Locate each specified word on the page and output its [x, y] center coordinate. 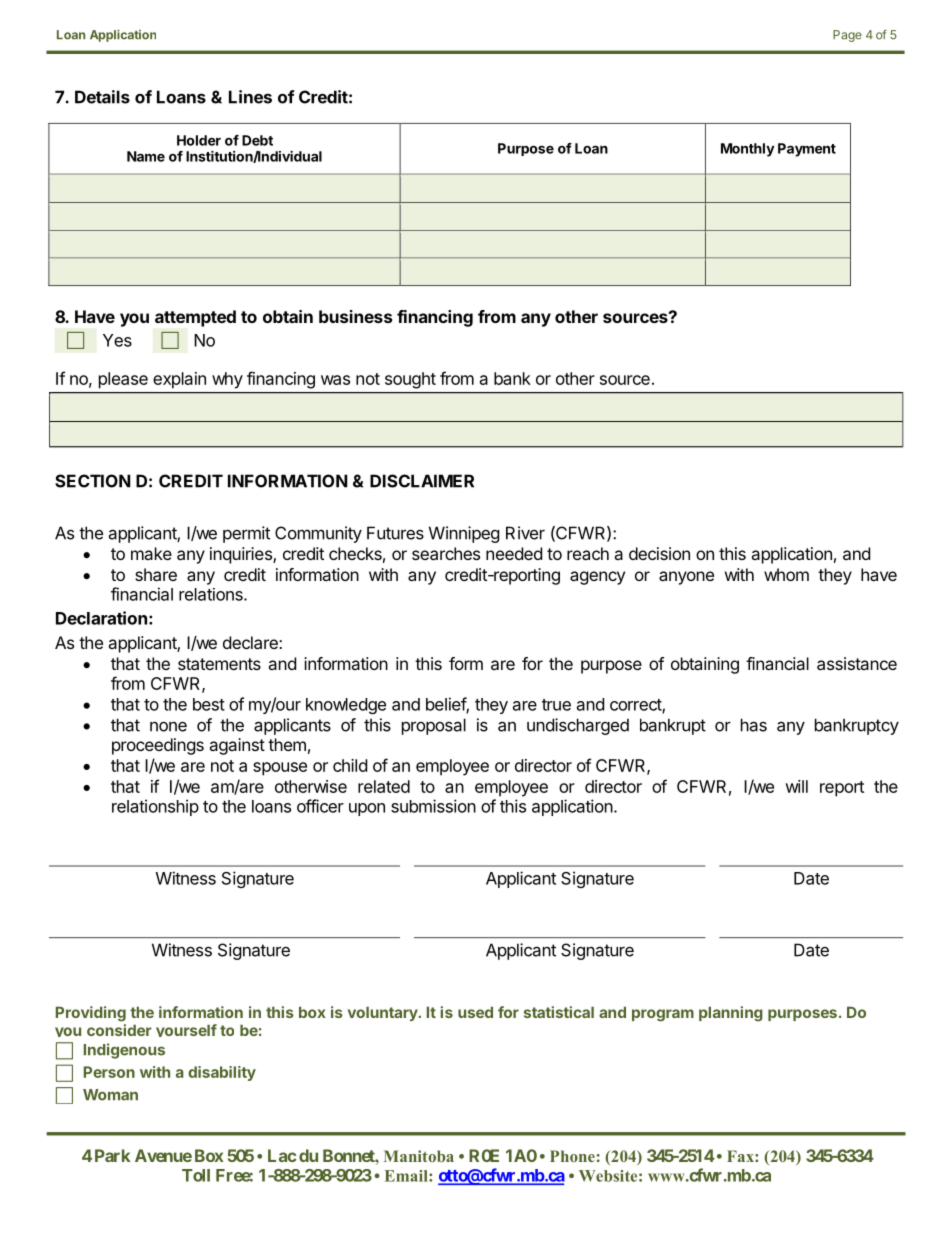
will [796, 786]
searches [446, 553]
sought [410, 380]
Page [847, 36]
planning [731, 1014]
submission [433, 806]
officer [320, 806]
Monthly [748, 150]
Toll [196, 1175]
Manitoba [419, 1156]
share [156, 574]
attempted [195, 318]
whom [786, 574]
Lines [250, 97]
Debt [257, 140]
